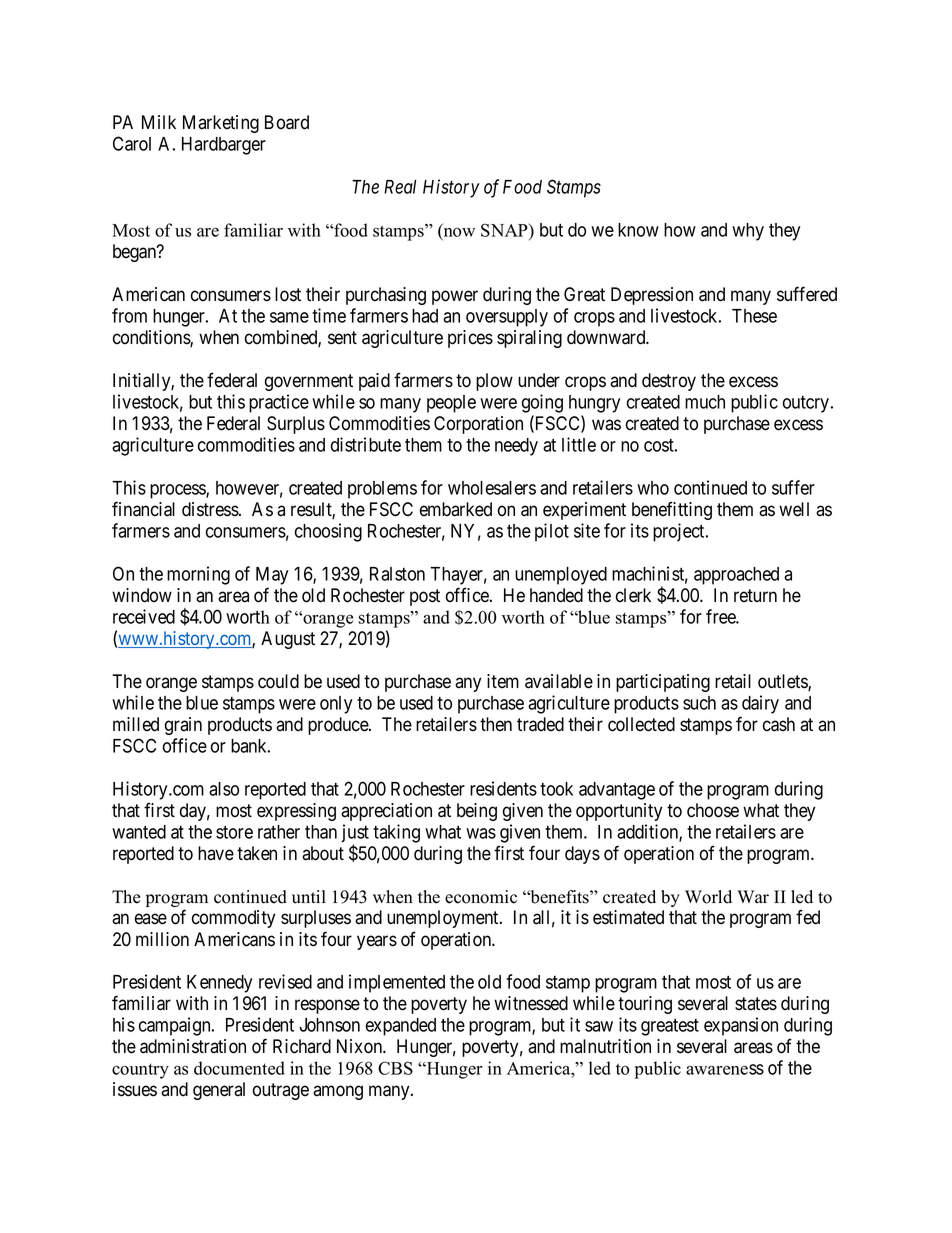 The height and width of the page is (1233, 952). What do you see at coordinates (425, 597) in the page?
I see `post` at bounding box center [425, 597].
